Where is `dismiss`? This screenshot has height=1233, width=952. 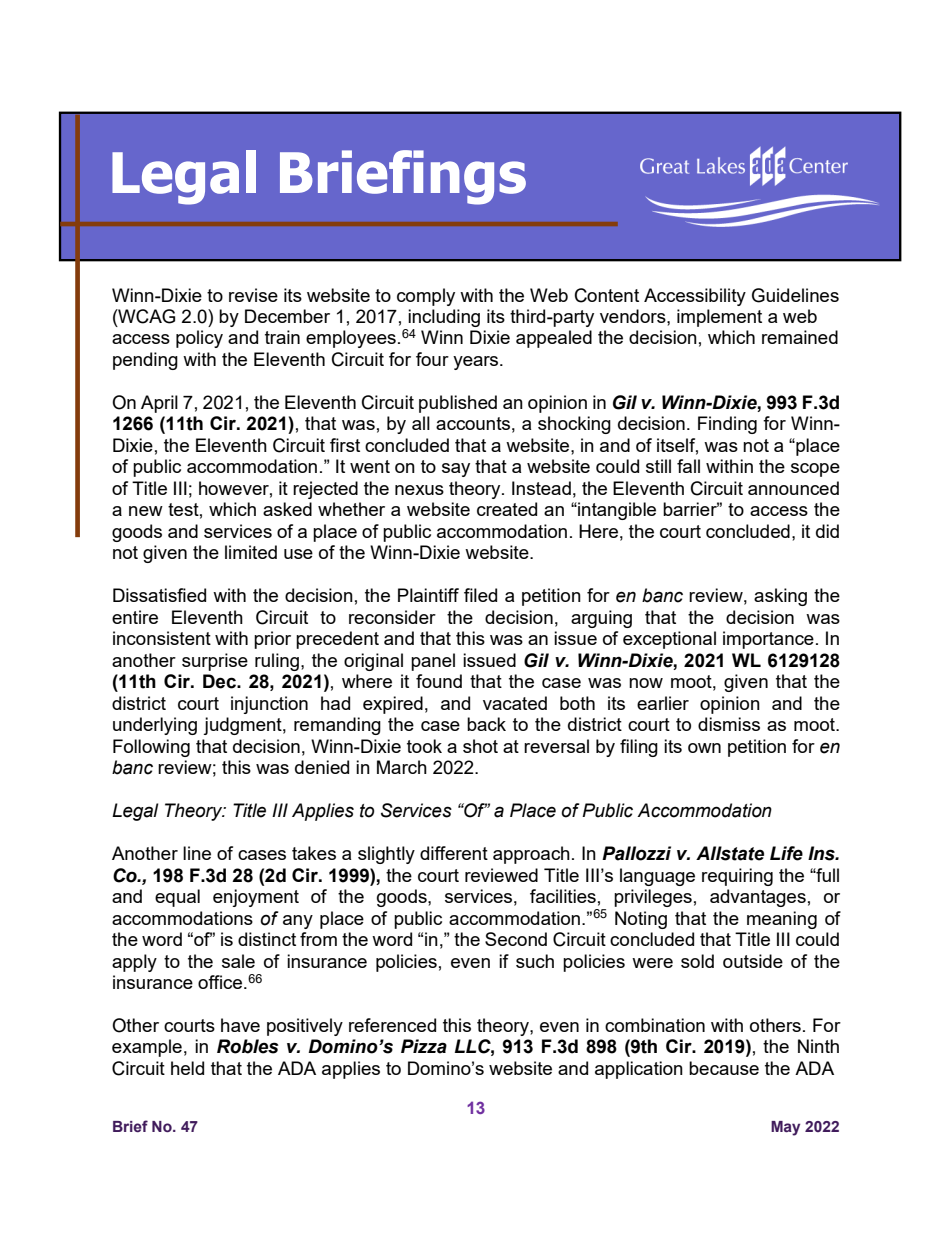 dismiss is located at coordinates (729, 724).
